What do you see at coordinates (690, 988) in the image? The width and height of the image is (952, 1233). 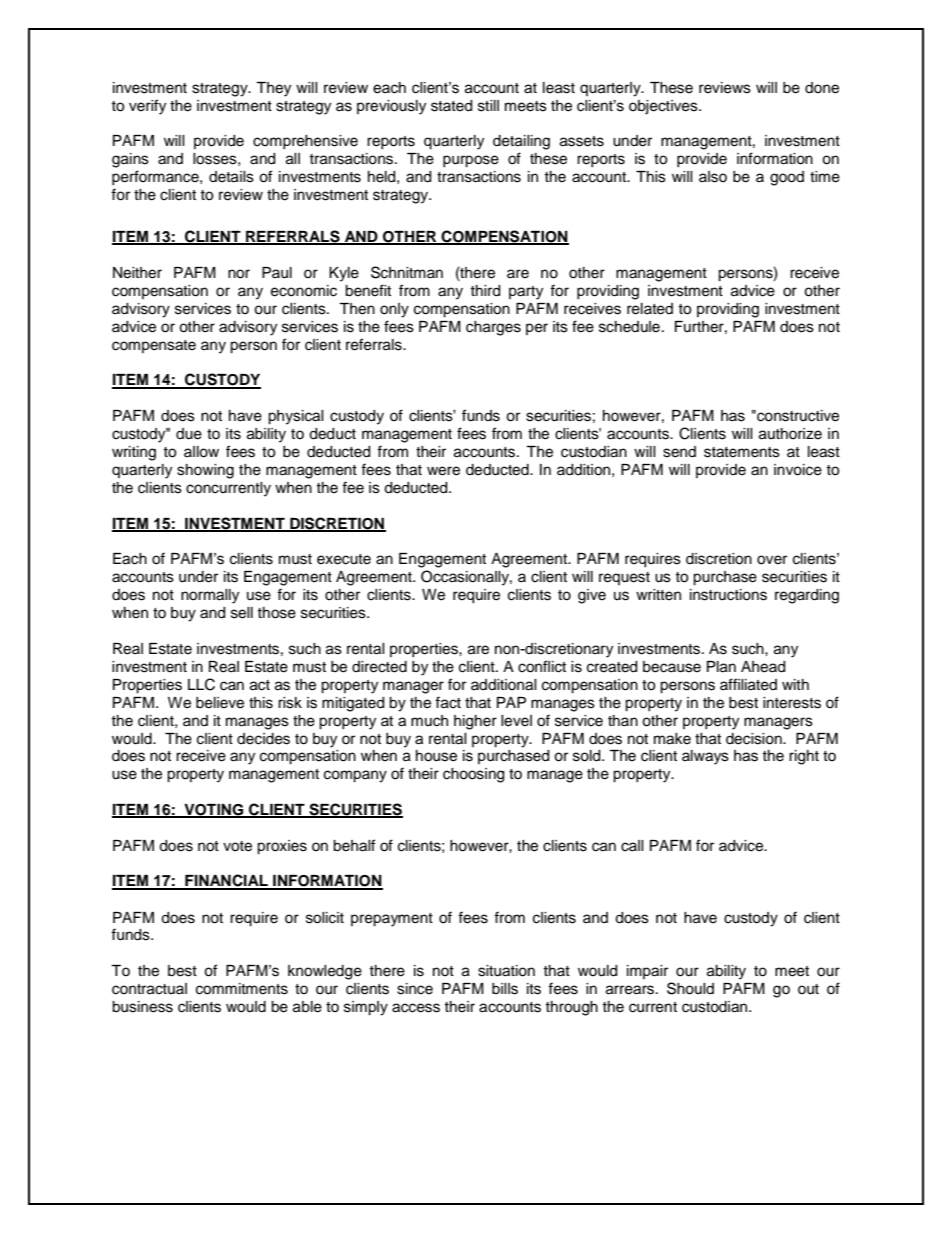 I see `Should` at bounding box center [690, 988].
